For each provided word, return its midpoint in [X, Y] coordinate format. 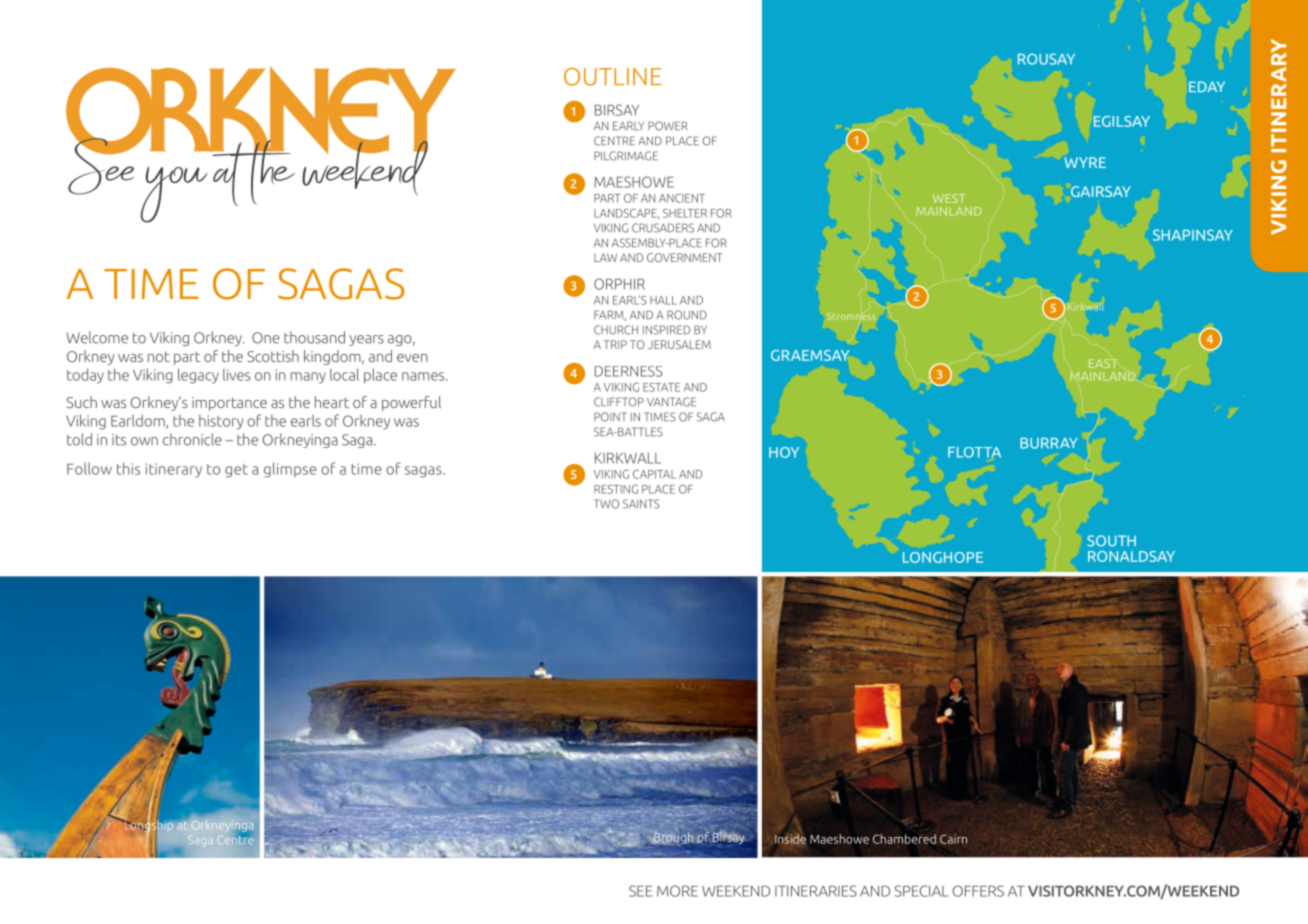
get [236, 471]
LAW [605, 257]
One [266, 338]
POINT [610, 417]
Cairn [953, 839]
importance [229, 404]
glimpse [290, 470]
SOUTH [1111, 541]
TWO [606, 504]
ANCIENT [682, 198]
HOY [784, 452]
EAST [1103, 363]
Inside [790, 839]
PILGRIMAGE [626, 156]
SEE [640, 891]
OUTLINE [613, 77]
